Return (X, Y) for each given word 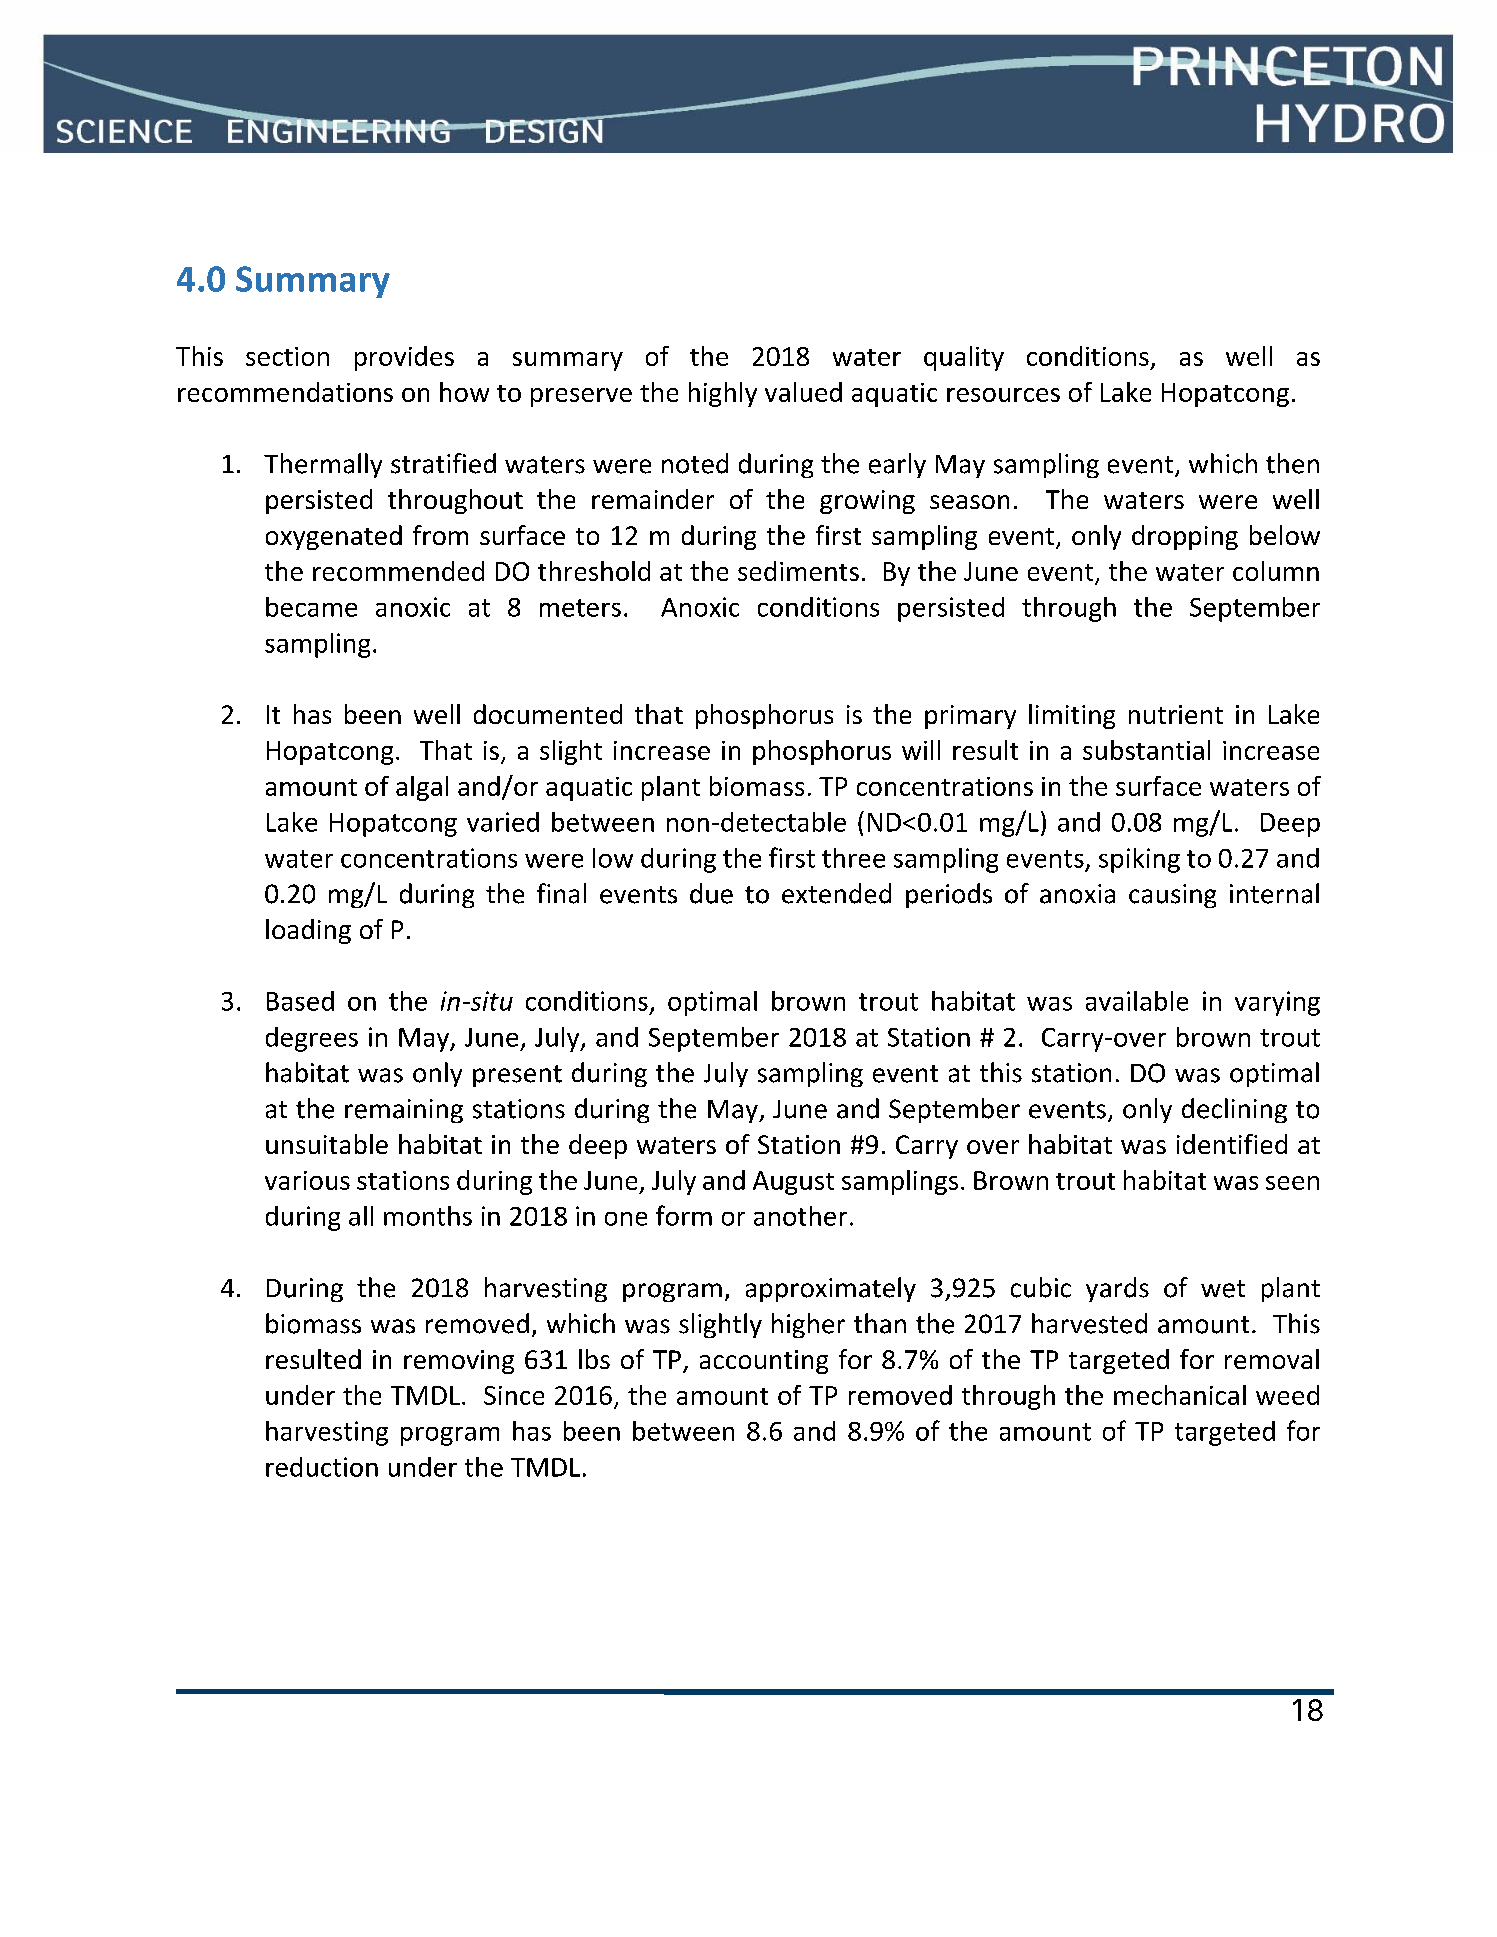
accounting (764, 1362)
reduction (322, 1467)
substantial (1146, 750)
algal (422, 788)
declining (1234, 1110)
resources (1003, 395)
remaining (404, 1111)
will (921, 750)
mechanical (1180, 1395)
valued (803, 392)
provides (404, 358)
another (800, 1216)
